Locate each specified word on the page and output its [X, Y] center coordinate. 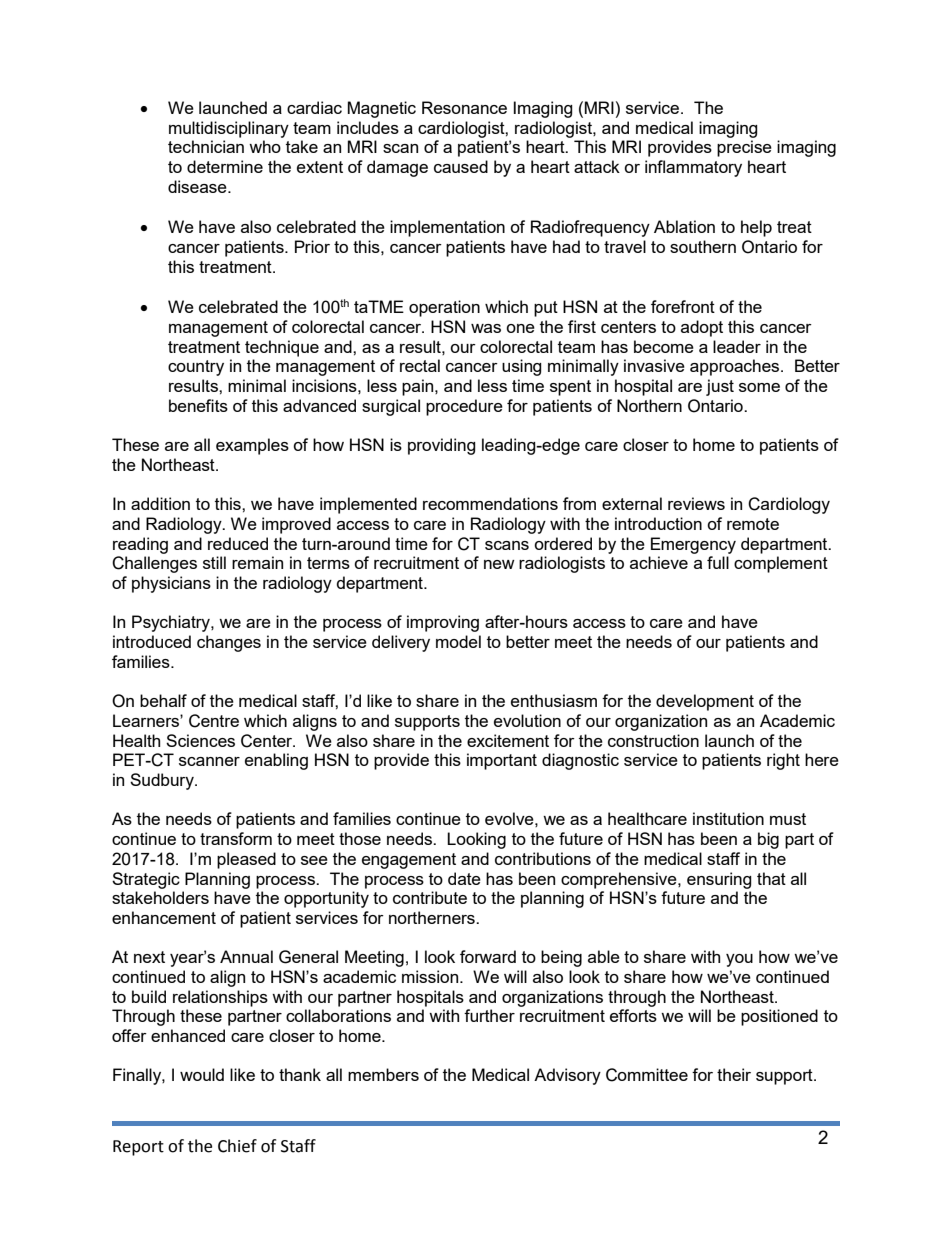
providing [442, 446]
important [502, 761]
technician [206, 146]
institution [728, 818]
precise [744, 148]
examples [252, 446]
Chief [237, 1146]
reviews [696, 503]
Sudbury [163, 781]
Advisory [567, 1076]
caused [461, 166]
